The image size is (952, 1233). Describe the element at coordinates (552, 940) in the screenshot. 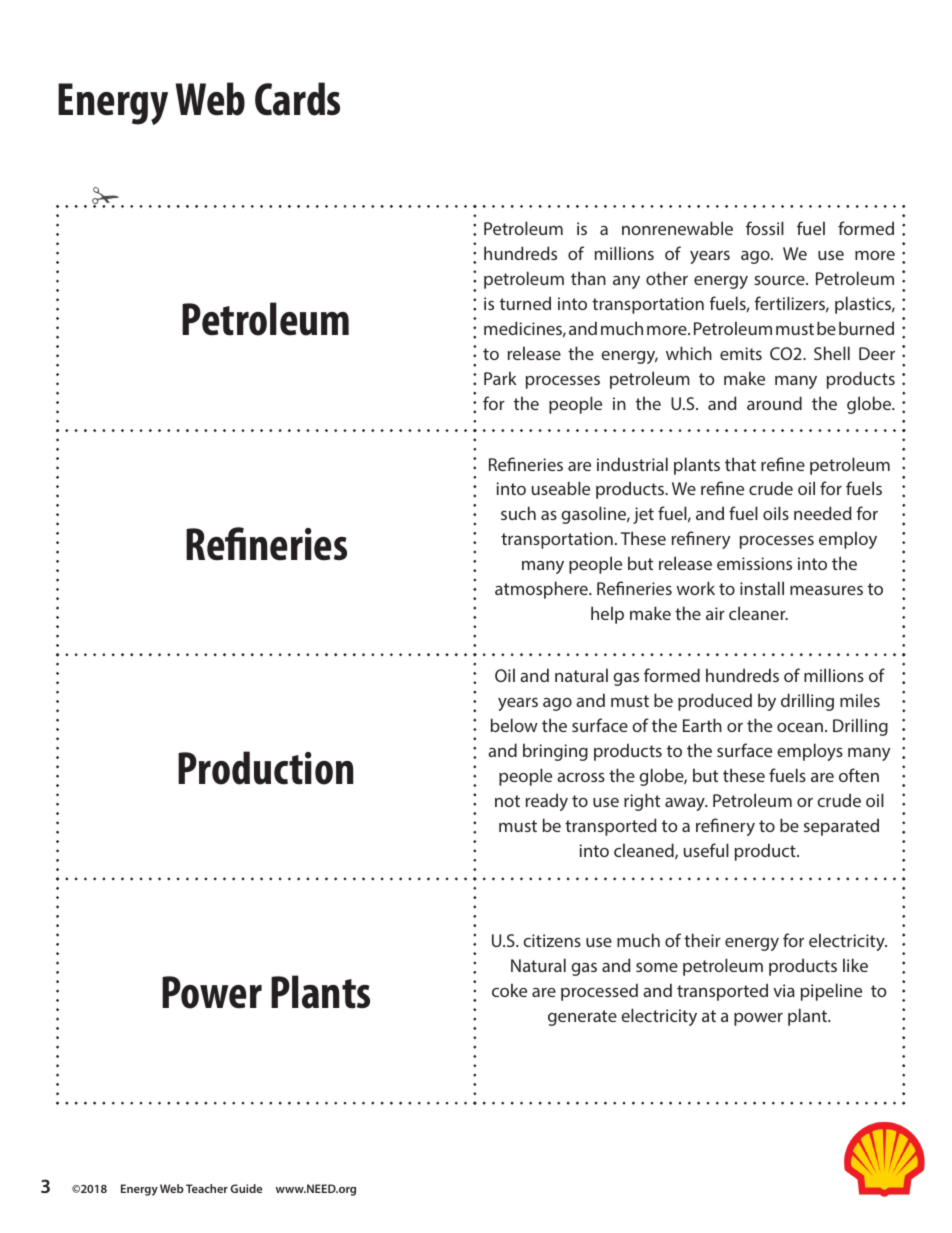

I see `citizens` at that location.
